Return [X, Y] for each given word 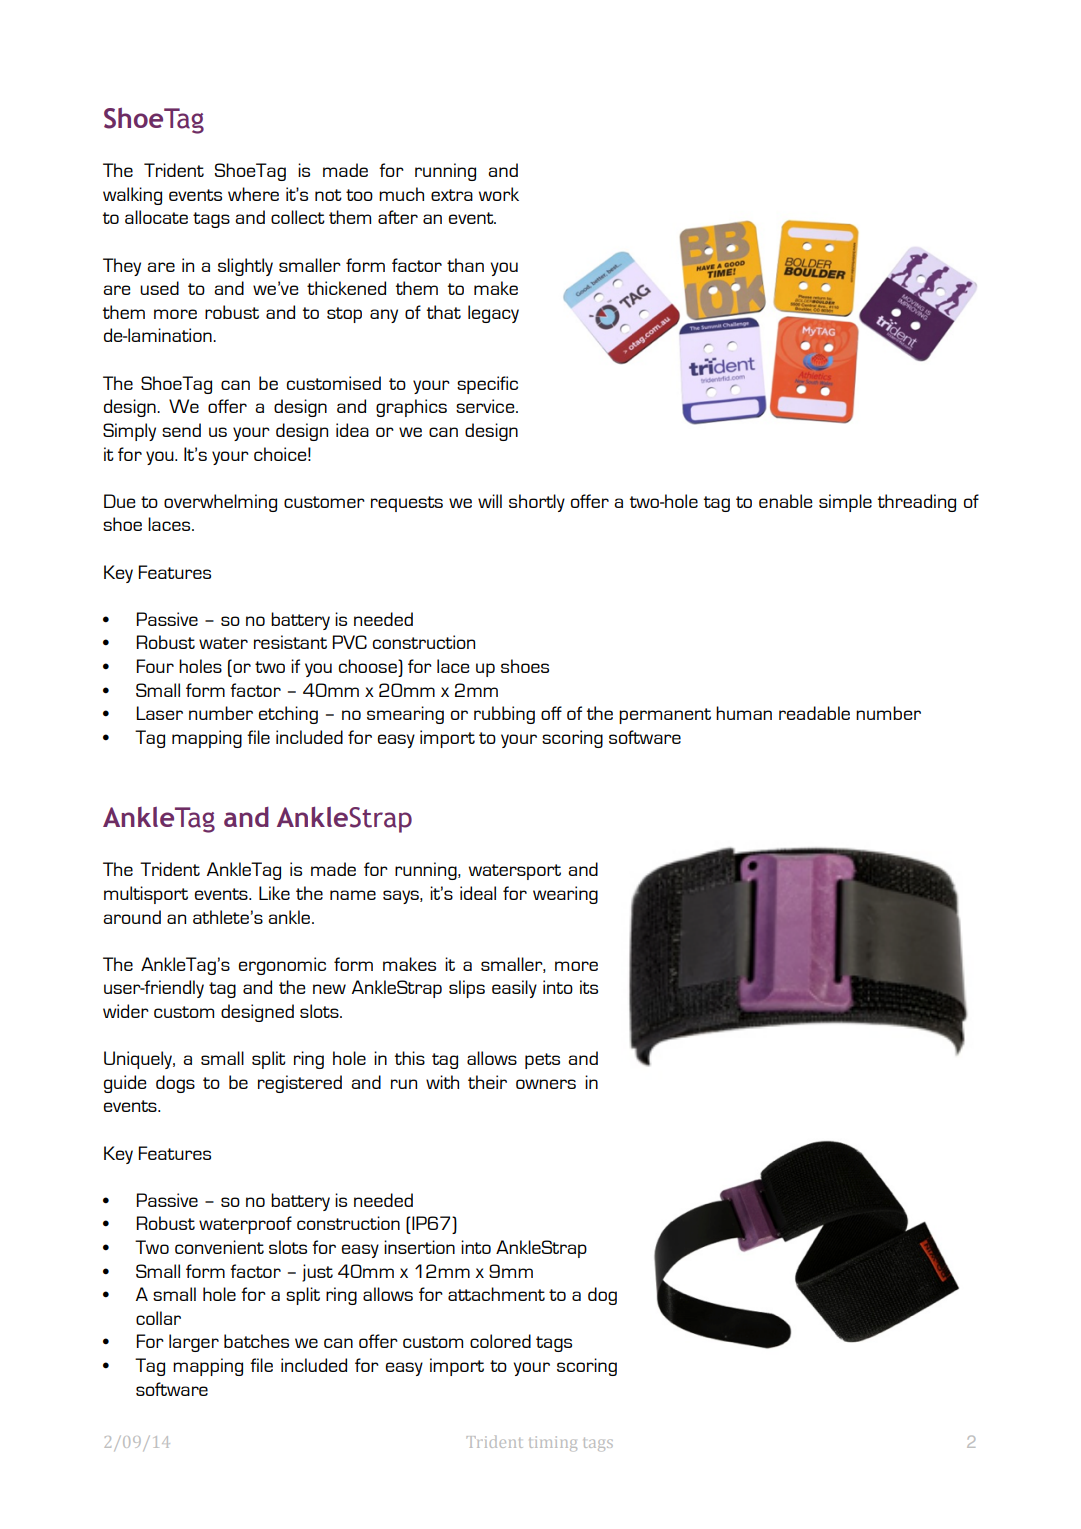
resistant [290, 642]
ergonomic [282, 966]
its [589, 987]
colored [500, 1341]
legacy [493, 314]
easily [514, 989]
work [499, 194]
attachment [496, 1294]
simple [845, 503]
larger [194, 1343]
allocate [156, 217]
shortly [537, 503]
